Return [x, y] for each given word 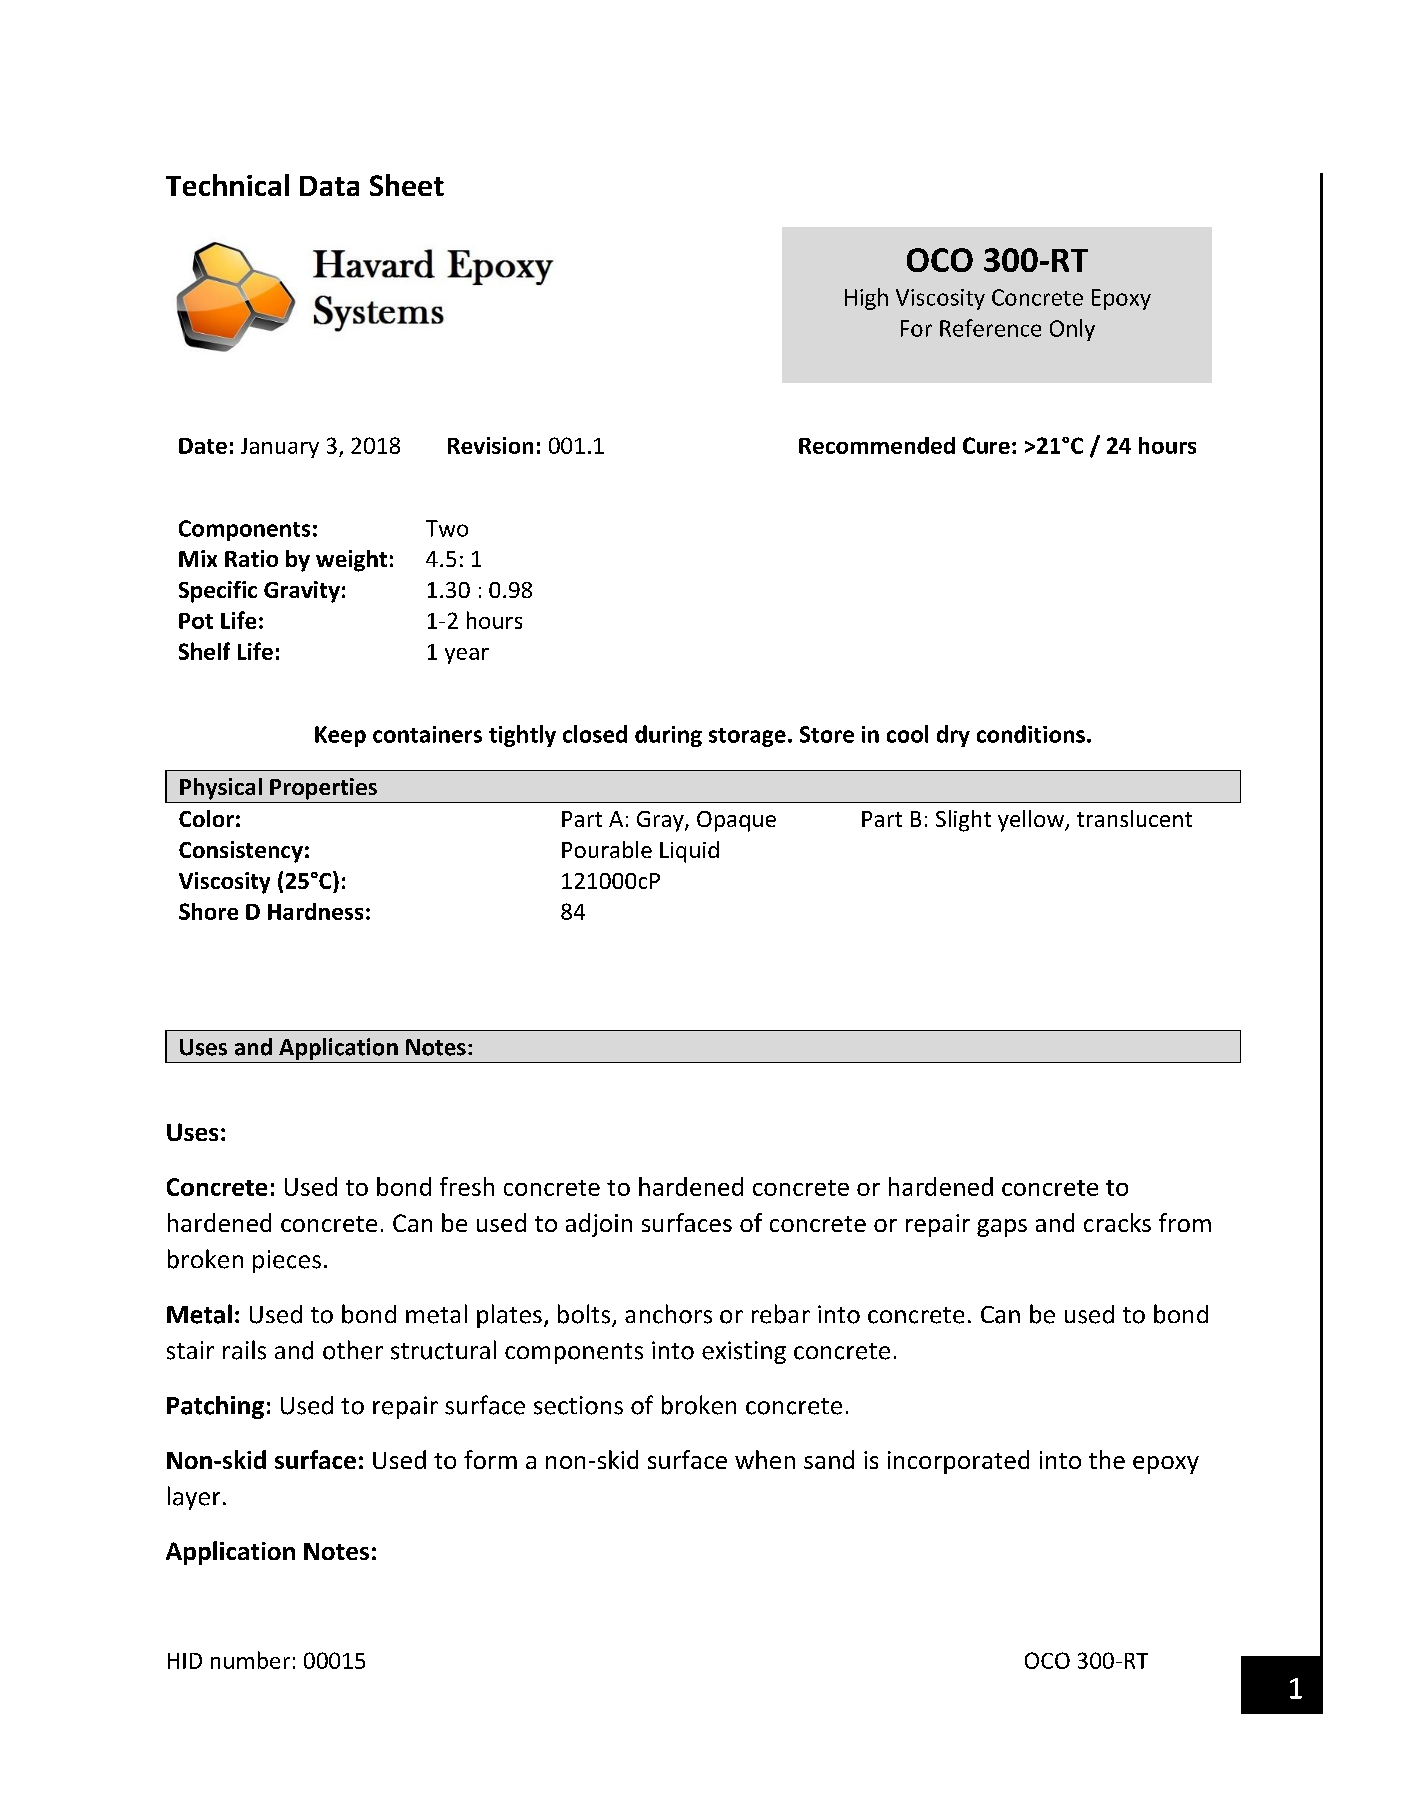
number [250, 1660]
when [765, 1459]
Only [1072, 330]
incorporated [958, 1462]
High [866, 299]
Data [329, 186]
